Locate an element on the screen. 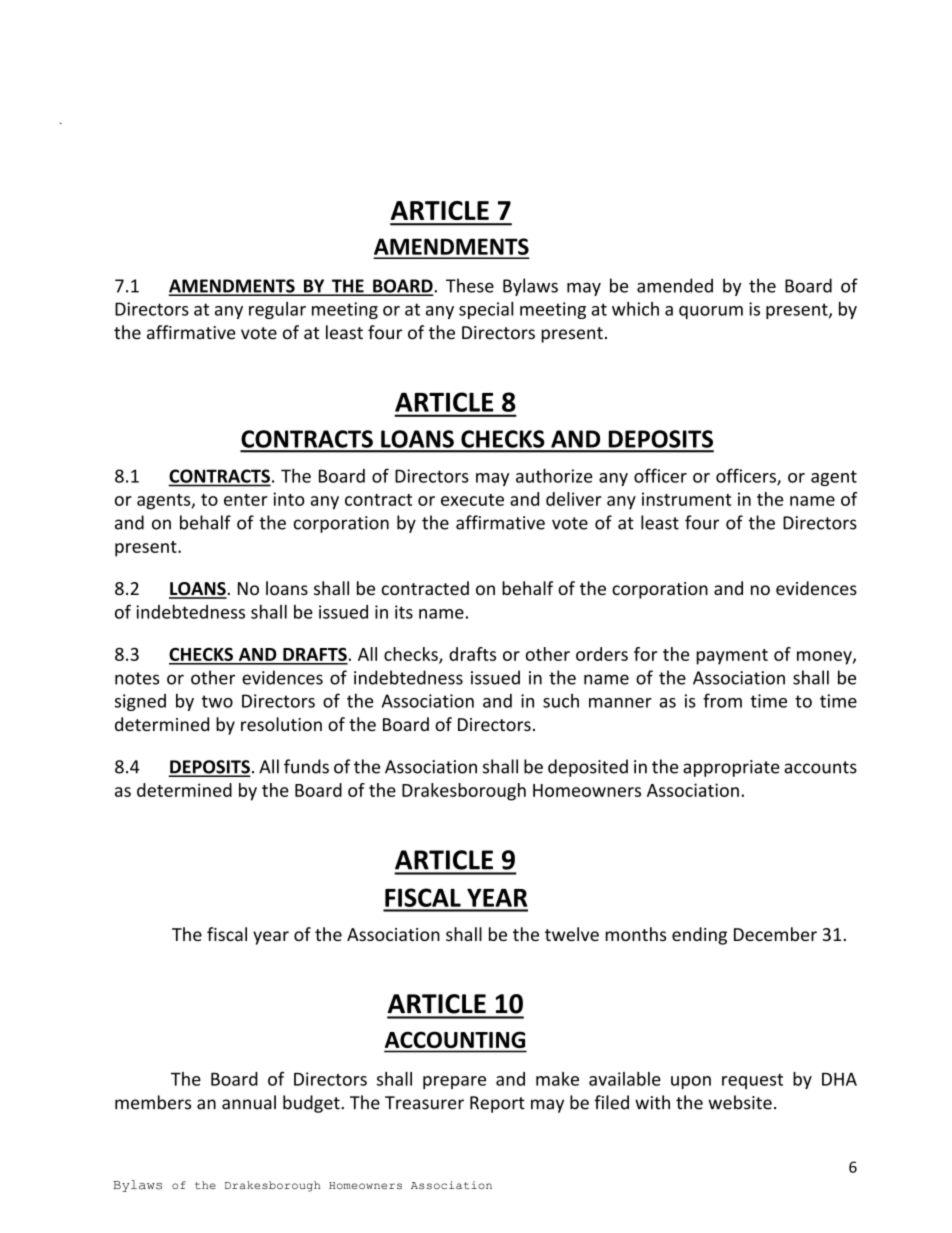 The width and height of the screenshot is (952, 1233). annual is located at coordinates (249, 1102).
